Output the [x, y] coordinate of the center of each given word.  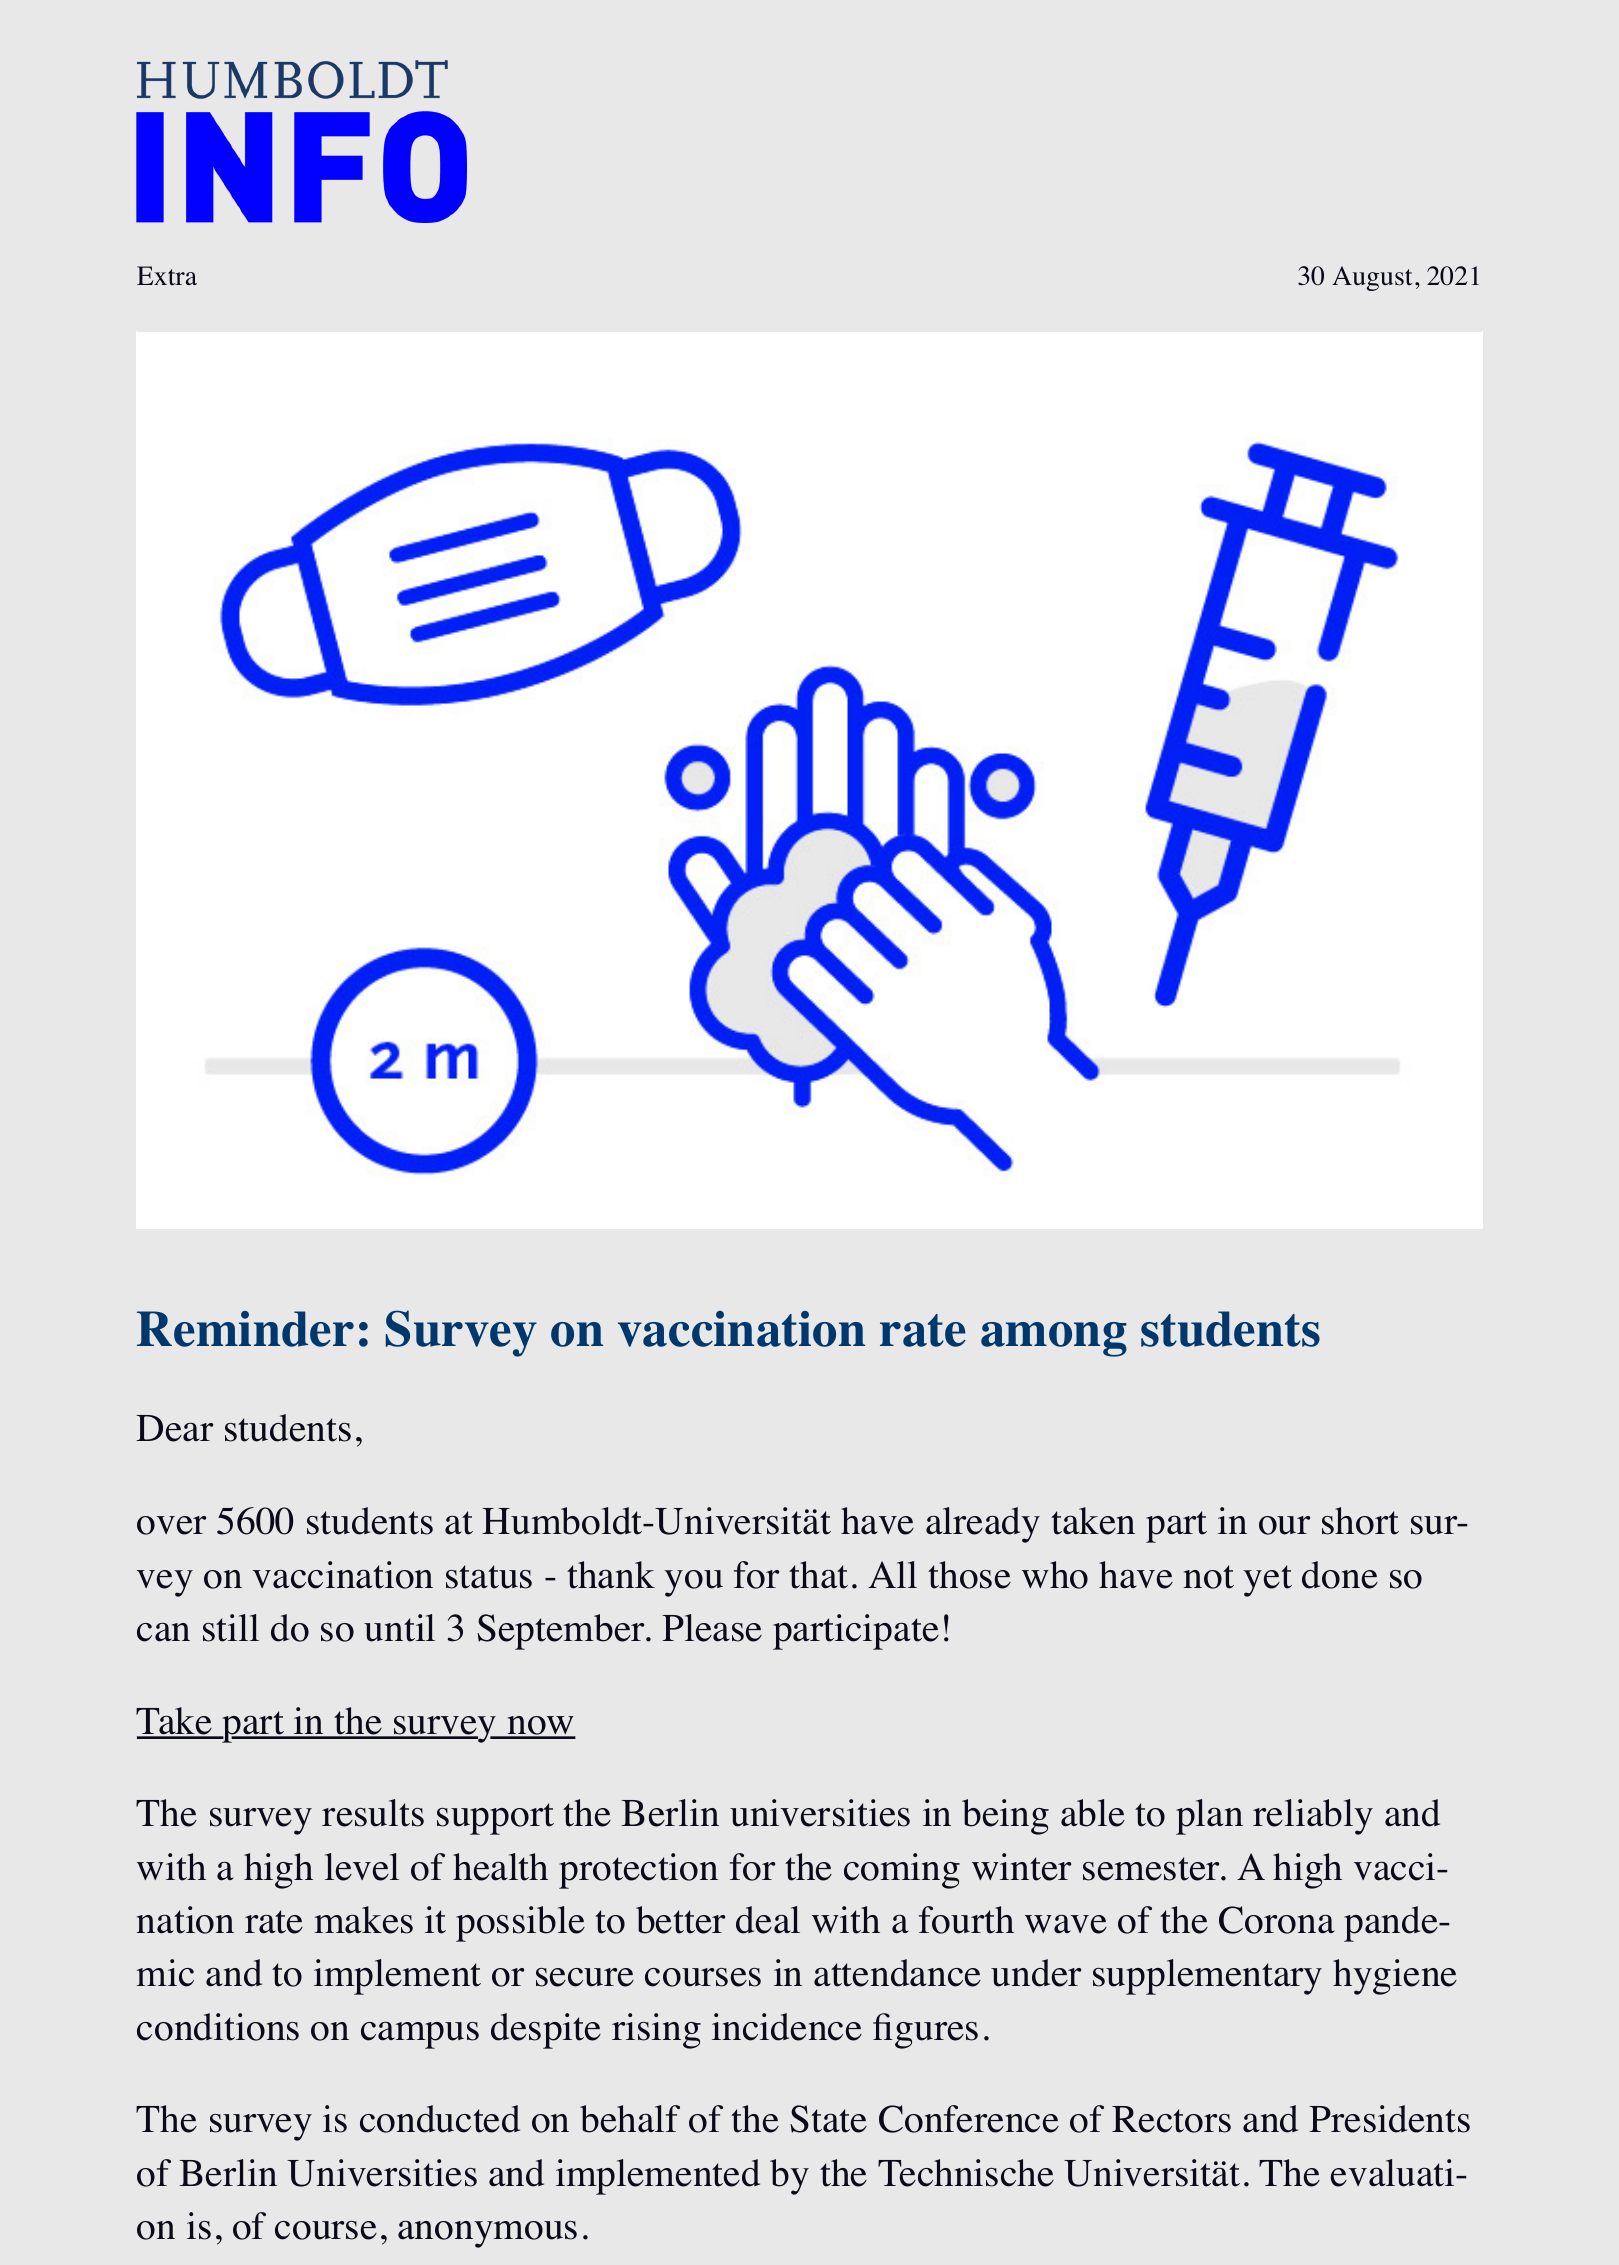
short [1360, 1521]
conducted [440, 2119]
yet [1267, 1581]
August [1372, 278]
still [231, 1628]
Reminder [245, 1329]
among [1054, 1339]
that [818, 1575]
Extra [167, 275]
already [983, 1525]
